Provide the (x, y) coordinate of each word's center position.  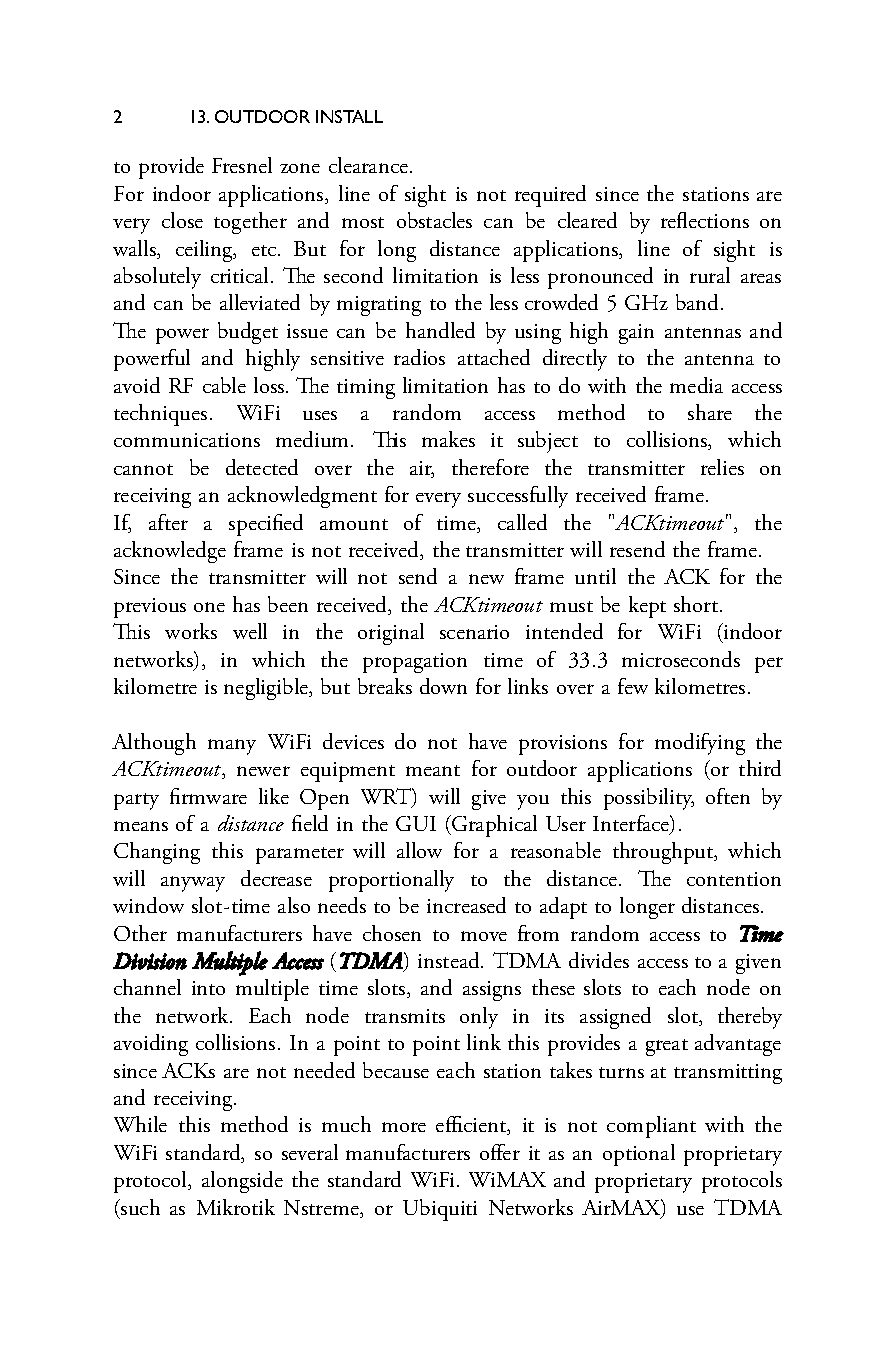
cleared (587, 220)
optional (639, 1155)
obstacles (434, 220)
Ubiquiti (440, 1210)
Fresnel (242, 165)
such (139, 1207)
